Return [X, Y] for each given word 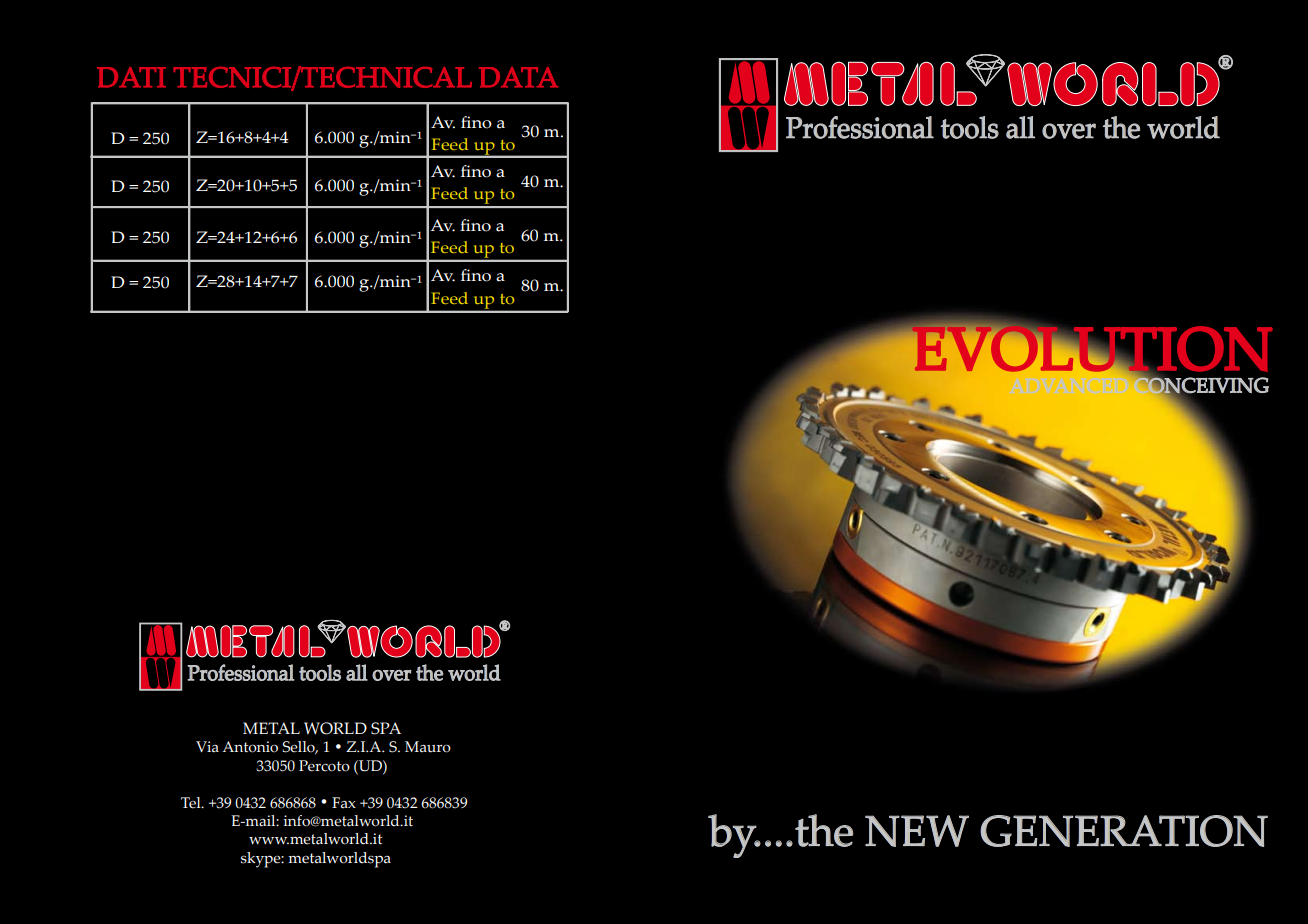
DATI [131, 77]
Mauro [428, 747]
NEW [917, 831]
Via [207, 746]
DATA [518, 77]
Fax [344, 802]
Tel [192, 803]
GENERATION [1124, 831]
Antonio [250, 747]
